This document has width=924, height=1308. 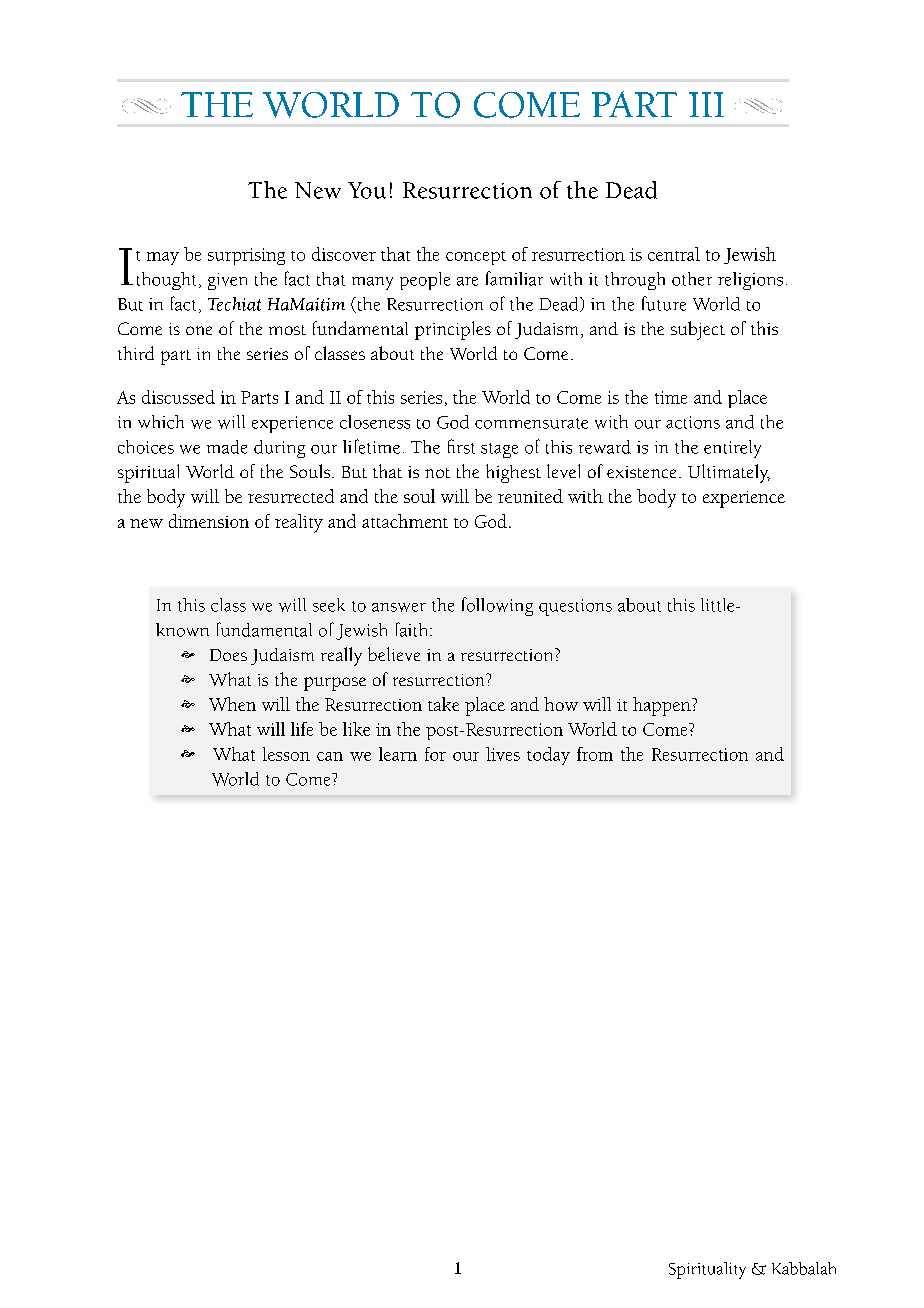 I want to click on surprising, so click(x=246, y=256).
